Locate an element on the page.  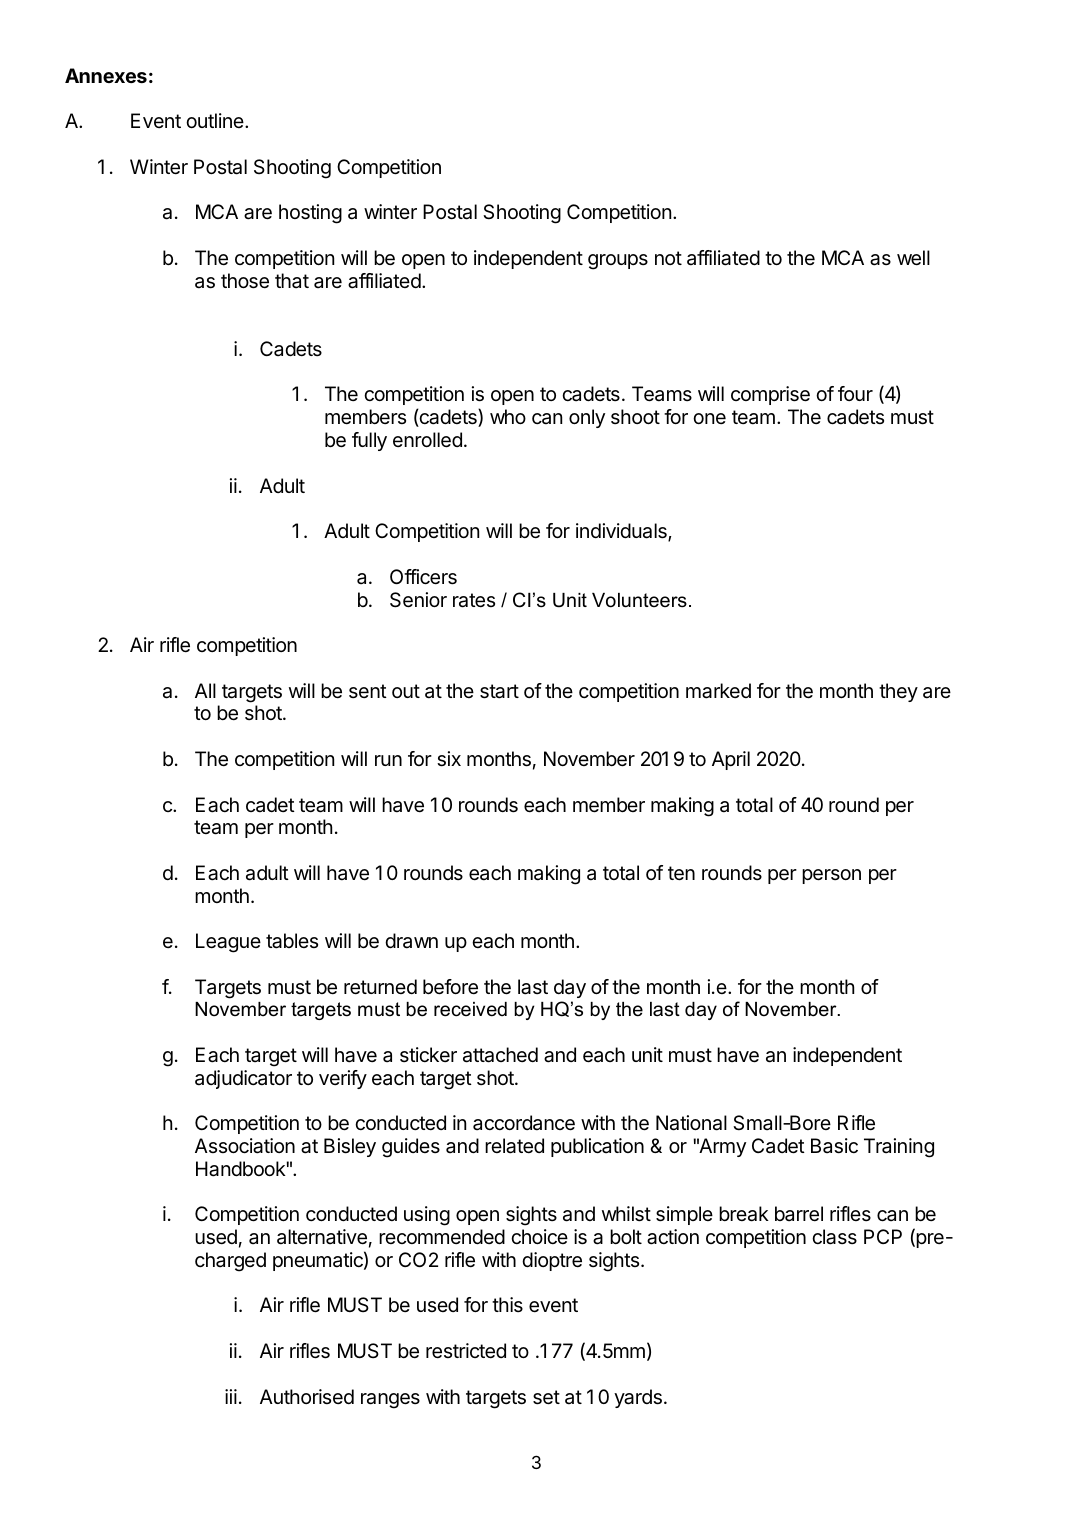
groups is located at coordinates (618, 262).
